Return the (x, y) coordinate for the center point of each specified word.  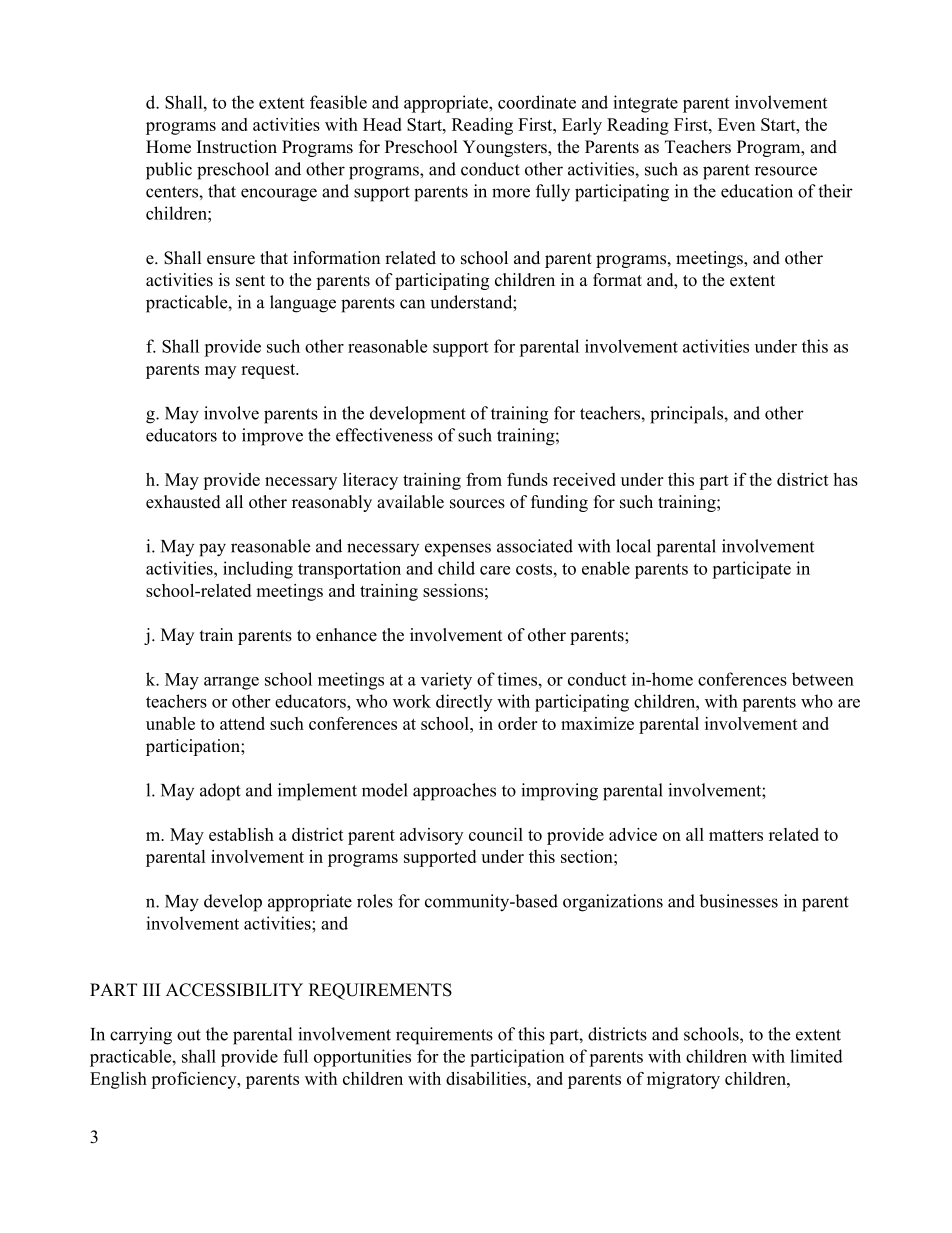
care (495, 570)
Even (736, 124)
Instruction (237, 147)
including (258, 570)
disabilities (487, 1078)
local (633, 546)
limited (816, 1056)
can (412, 304)
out (189, 1035)
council (496, 834)
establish (241, 834)
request (269, 371)
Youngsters (506, 148)
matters (736, 835)
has (845, 479)
